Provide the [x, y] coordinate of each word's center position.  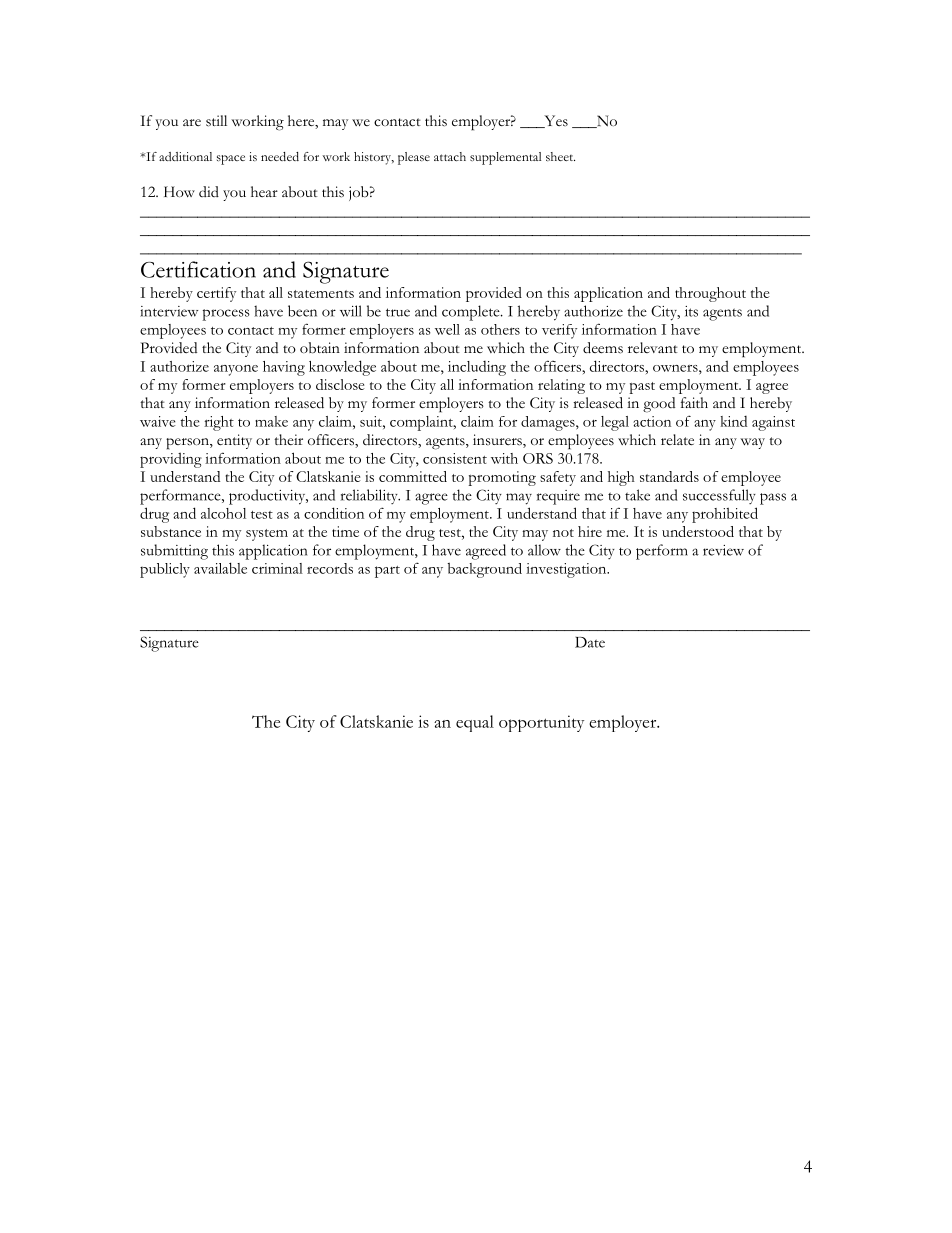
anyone [236, 370]
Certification [198, 269]
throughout [710, 294]
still [216, 121]
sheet [560, 156]
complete [472, 313]
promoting [502, 478]
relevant [653, 347]
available [220, 568]
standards [669, 476]
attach [450, 156]
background [485, 570]
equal [475, 723]
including [477, 368]
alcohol [223, 513]
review [723, 550]
